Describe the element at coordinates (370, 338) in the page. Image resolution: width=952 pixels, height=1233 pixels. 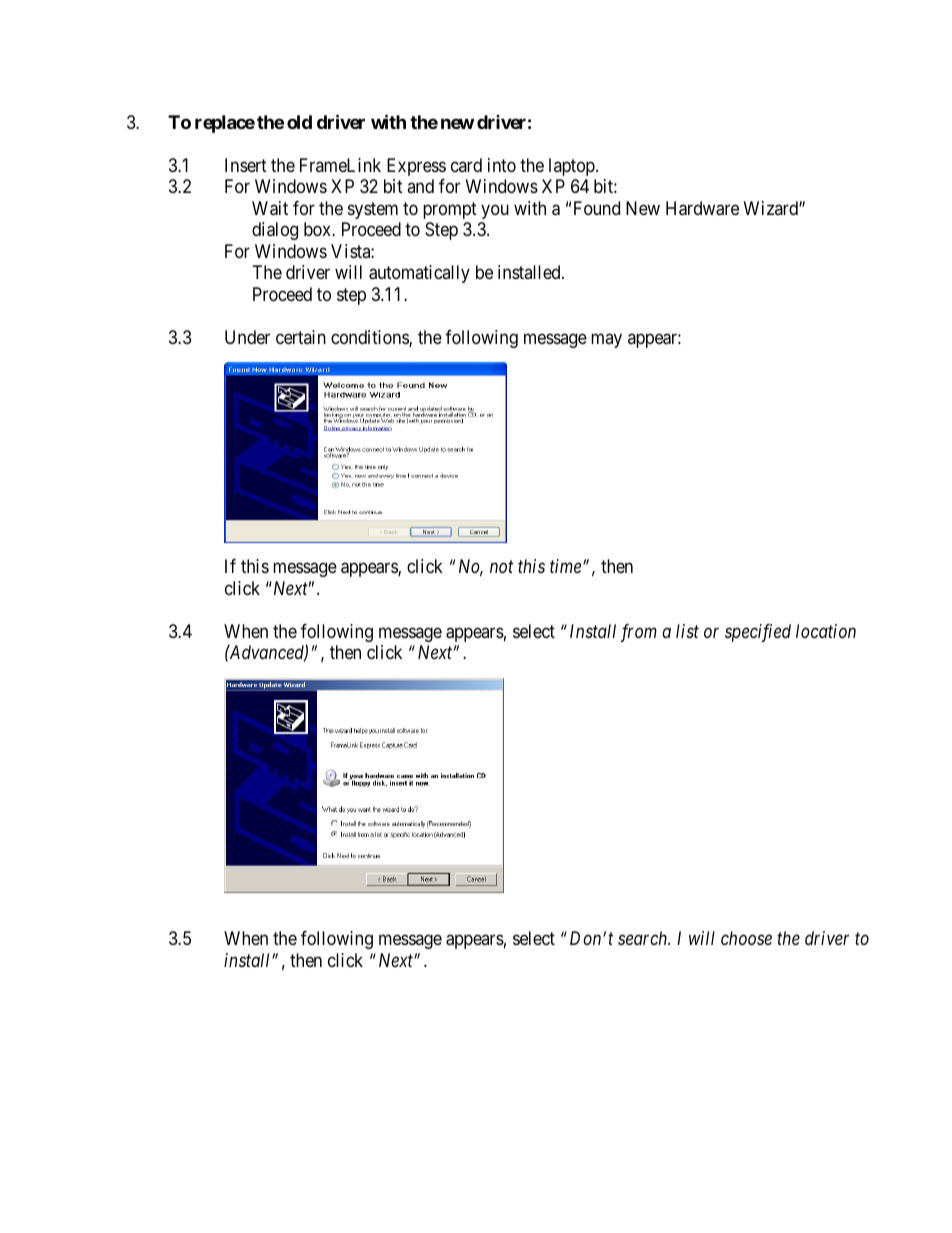
I see `conditions` at that location.
